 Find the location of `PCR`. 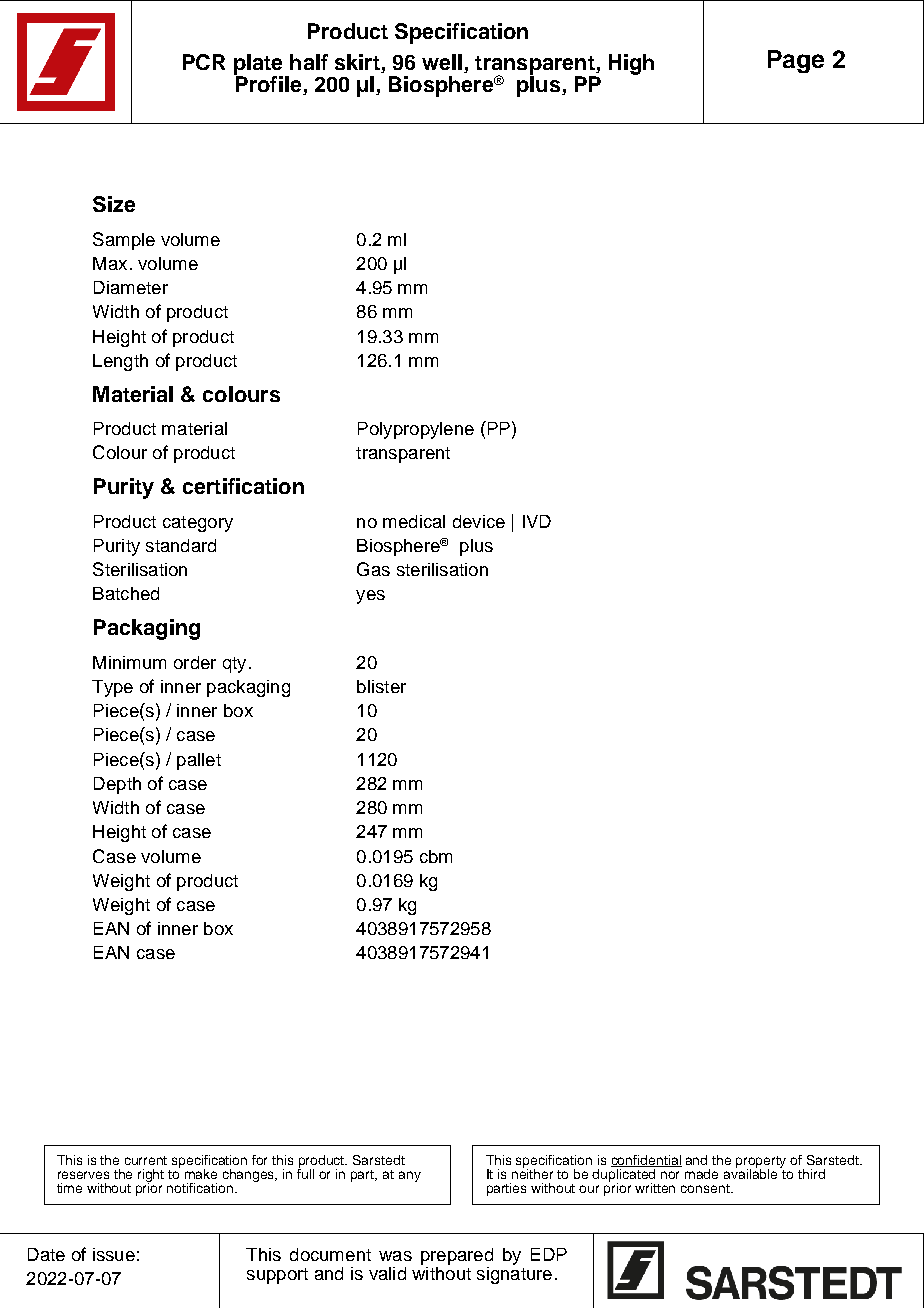

PCR is located at coordinates (204, 62).
